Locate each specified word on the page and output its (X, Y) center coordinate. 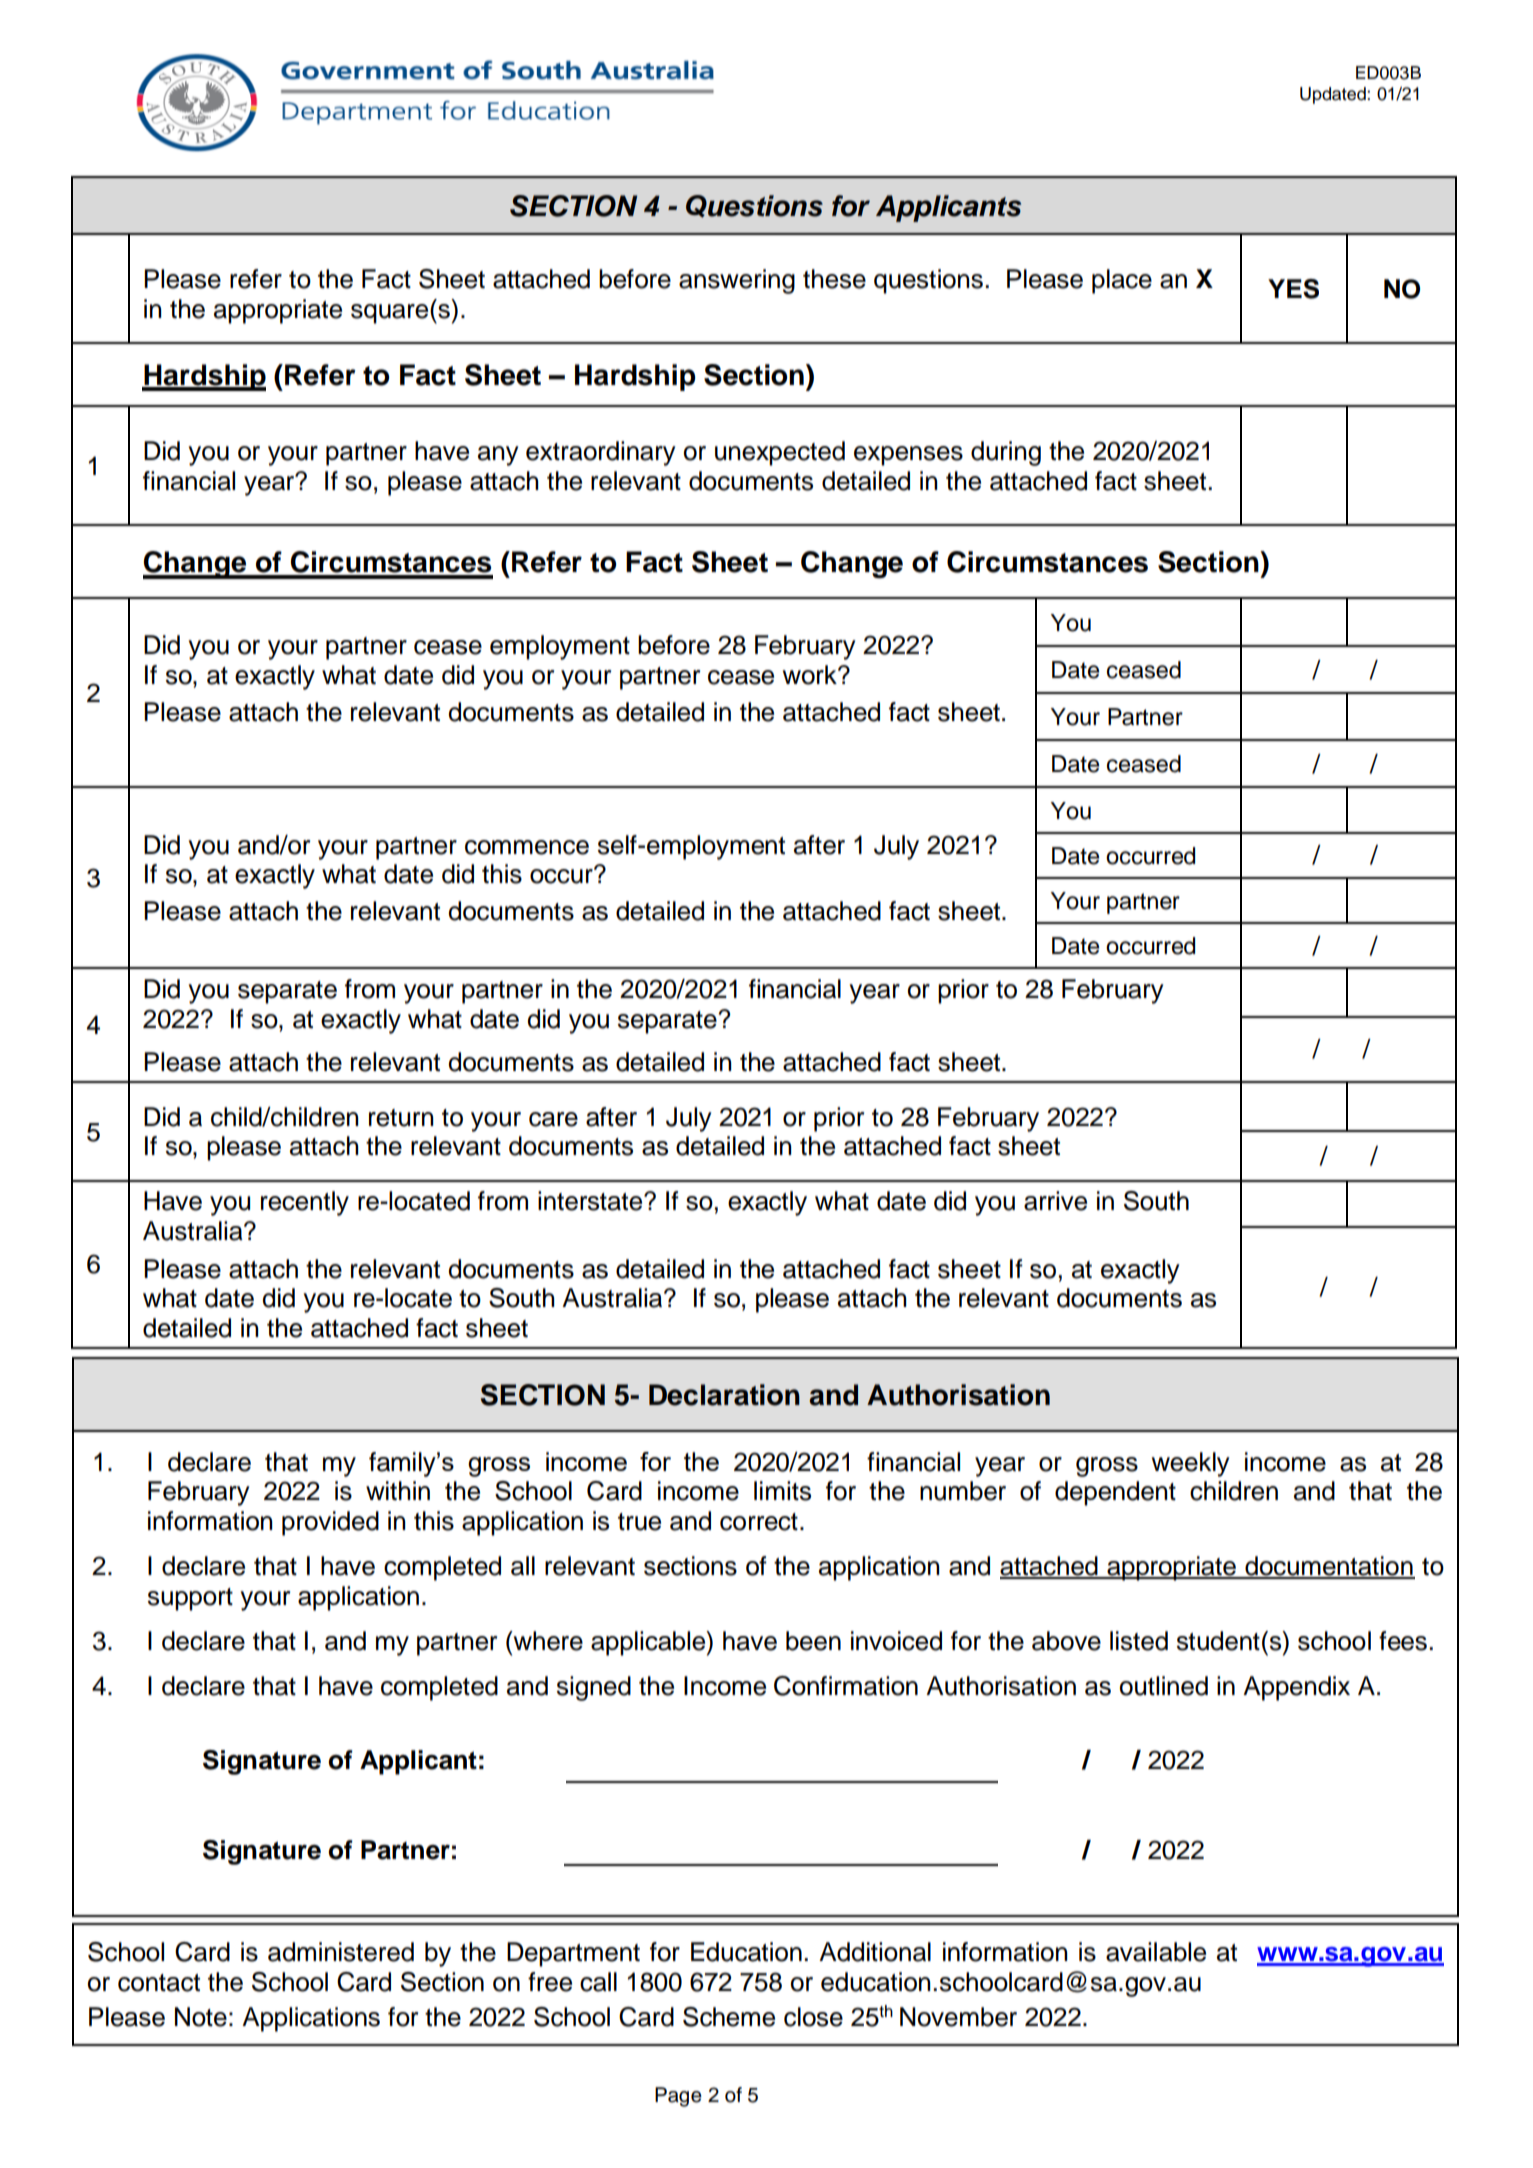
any (498, 456)
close (813, 2017)
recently (305, 1203)
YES (1293, 289)
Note (201, 2017)
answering (737, 281)
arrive (1055, 1201)
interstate (591, 1201)
